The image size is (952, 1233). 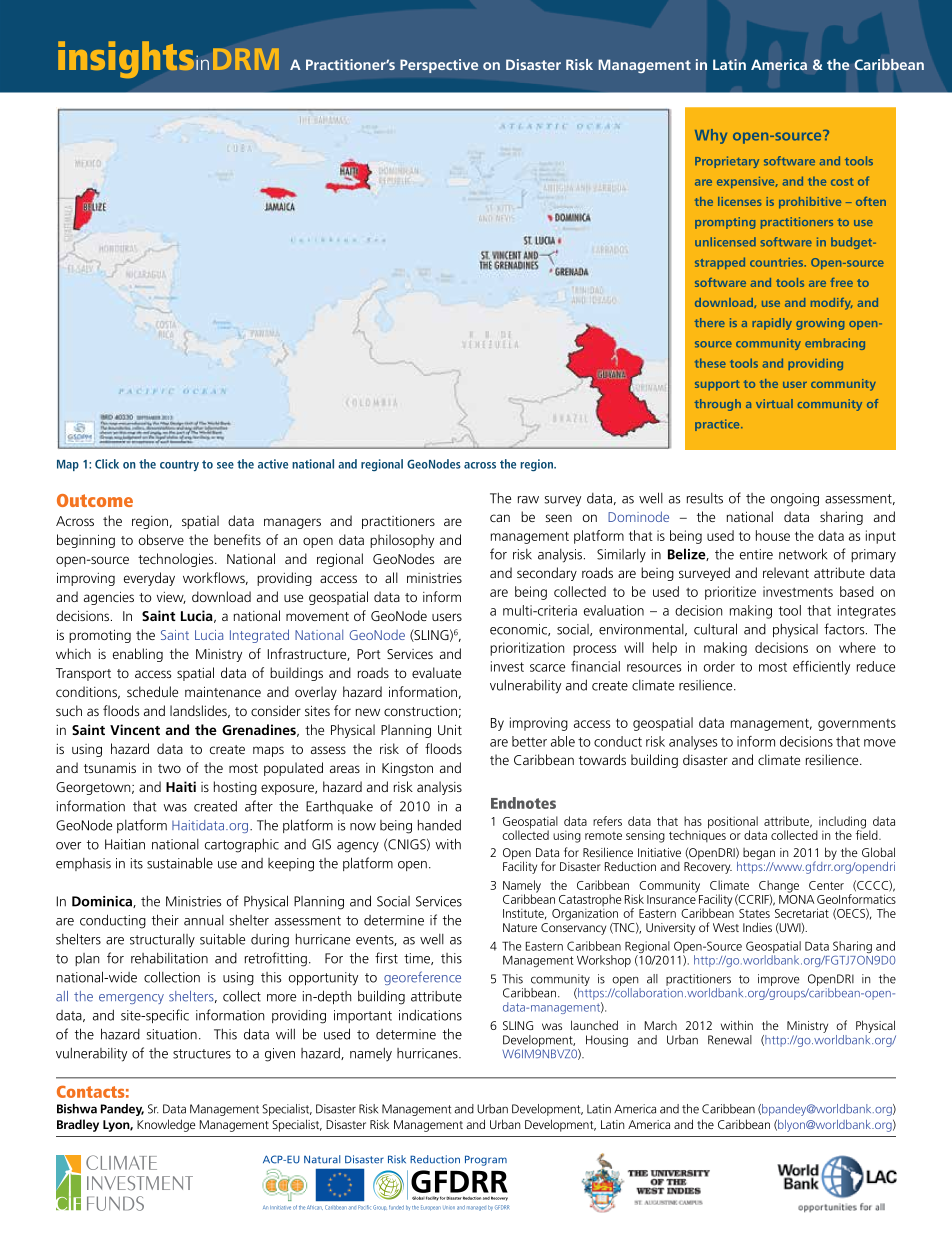 I want to click on enabling, so click(x=138, y=655).
